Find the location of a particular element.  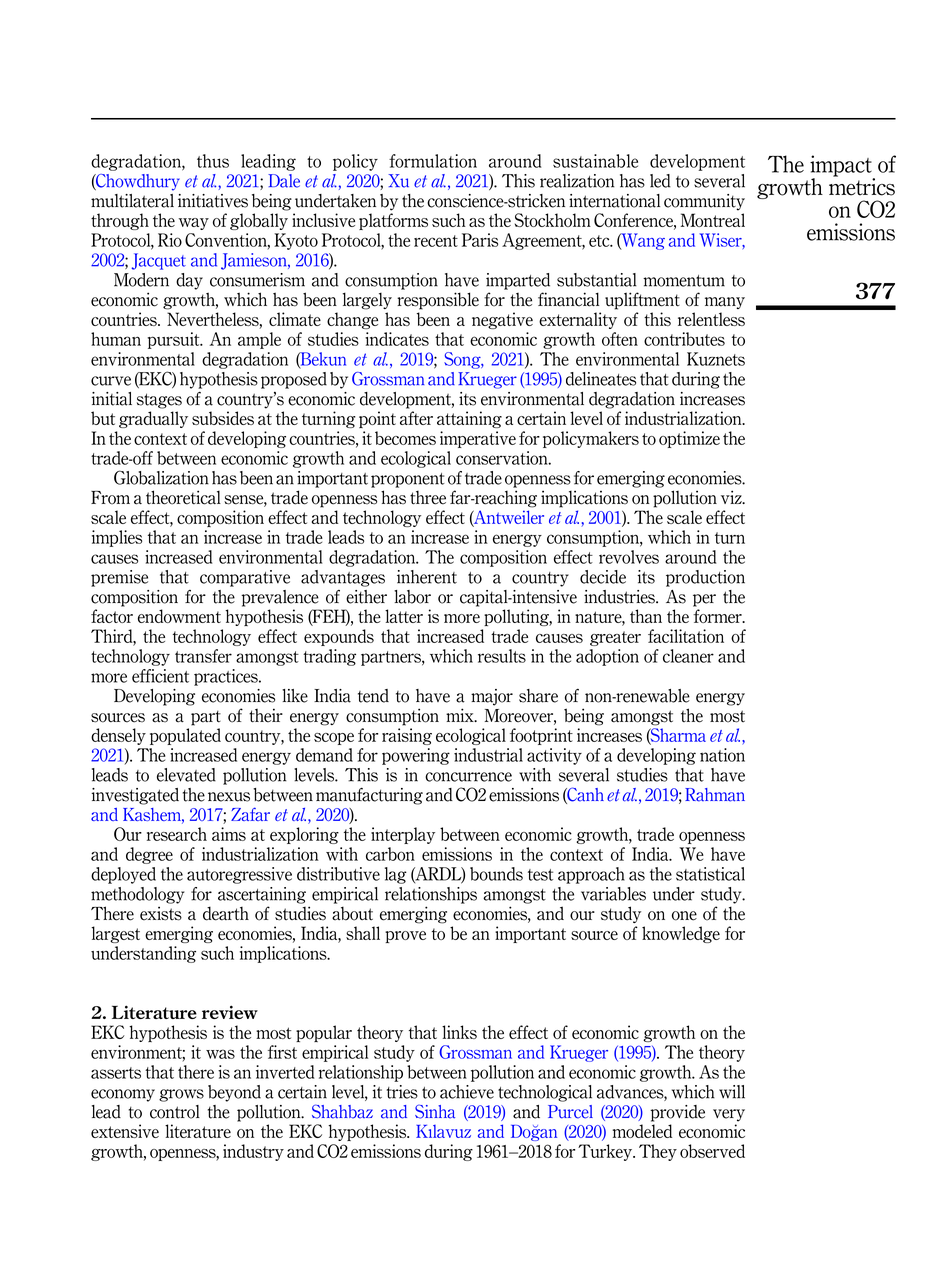

viz is located at coordinates (732, 497).
